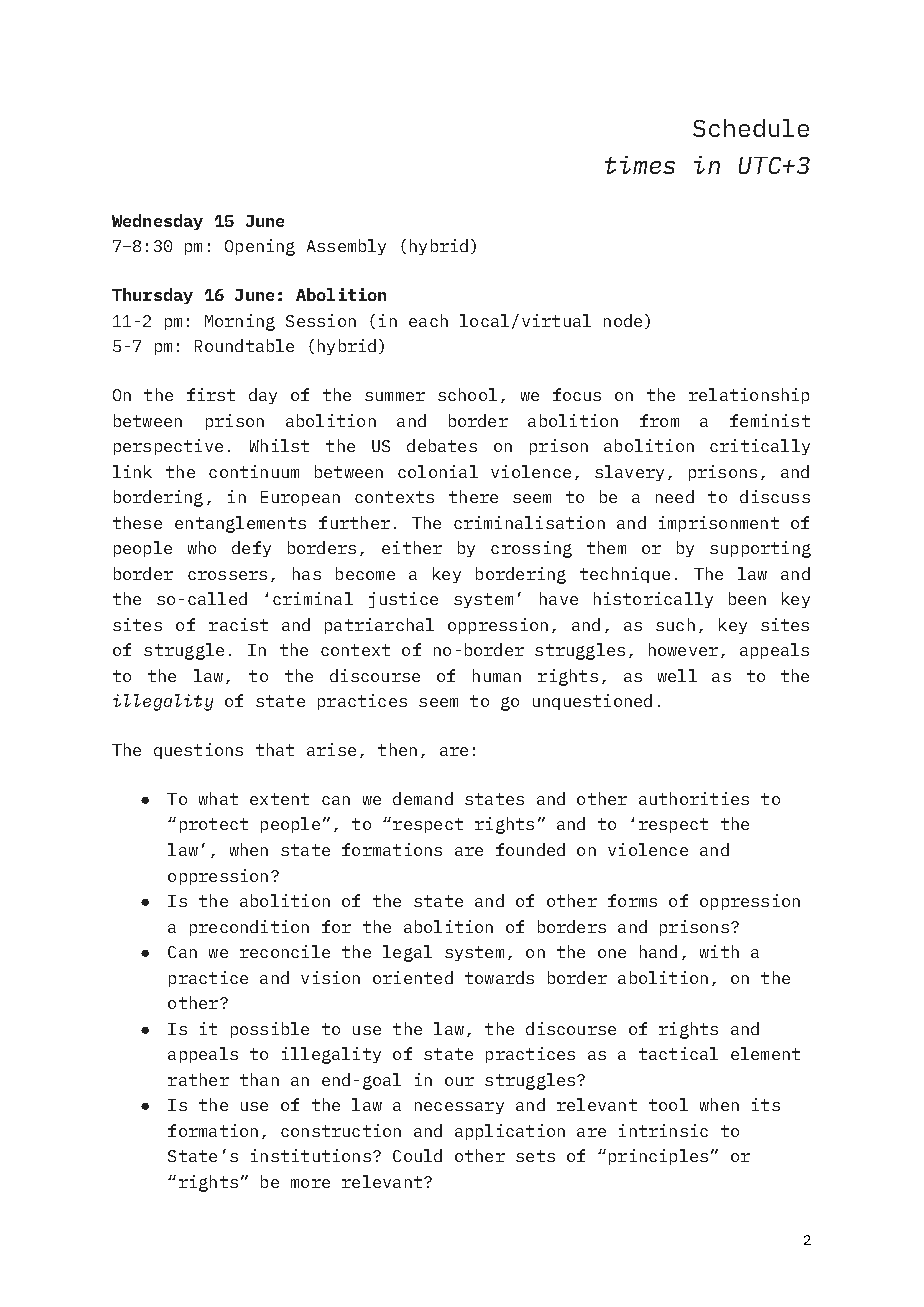 The image size is (924, 1307). Describe the element at coordinates (198, 1079) in the page. I see `rather` at that location.
